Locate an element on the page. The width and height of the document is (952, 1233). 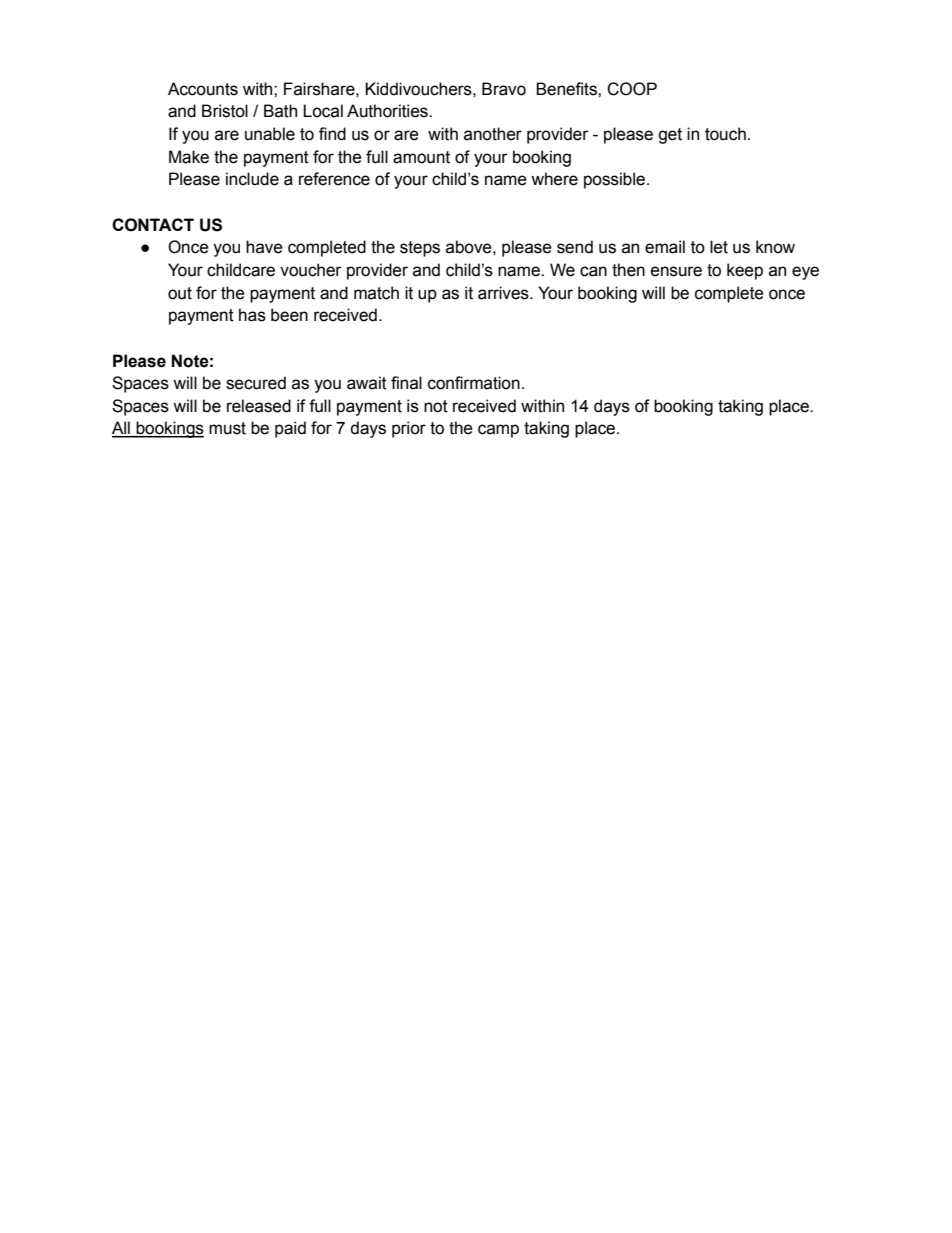
Bravo is located at coordinates (504, 89).
